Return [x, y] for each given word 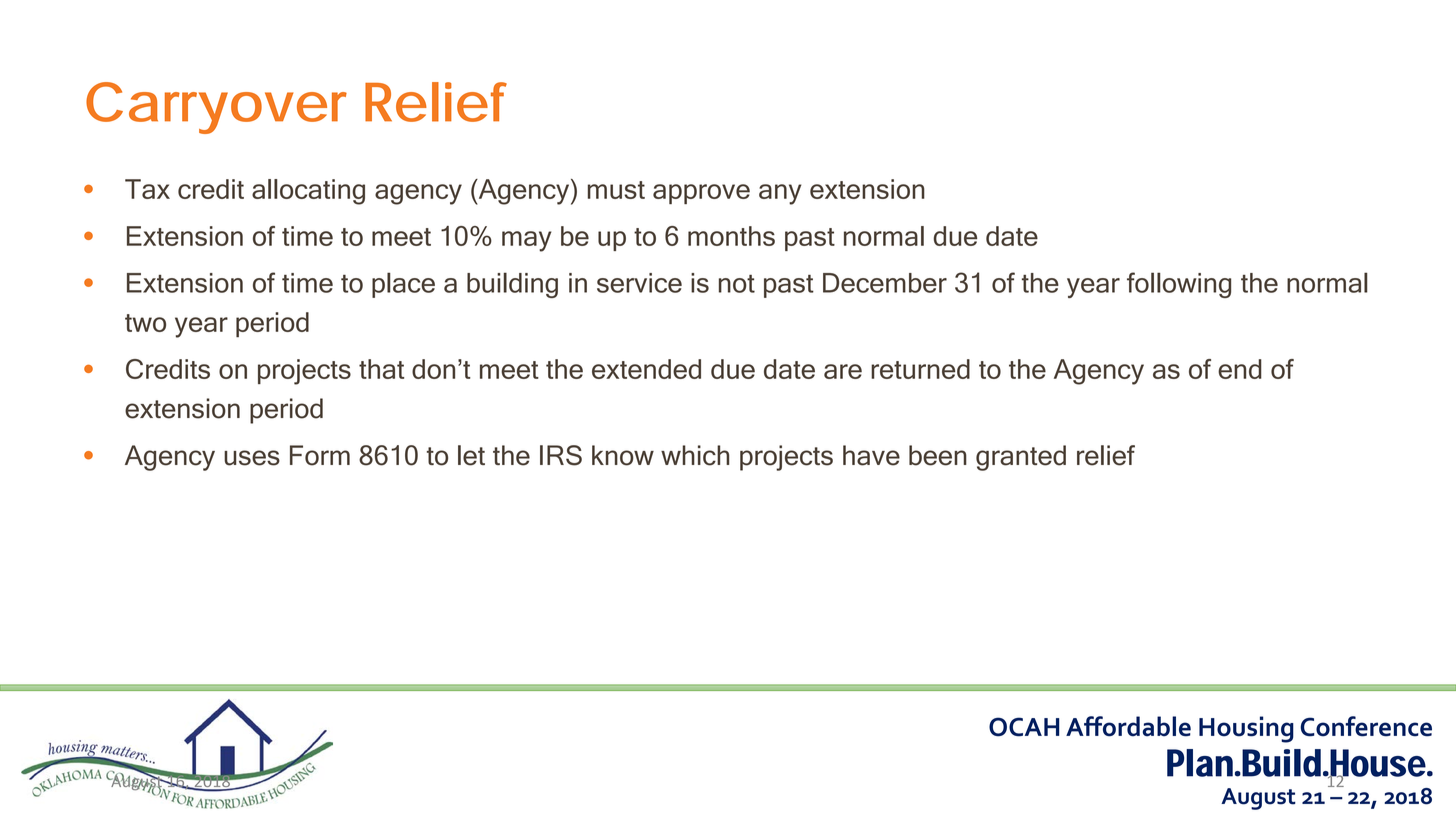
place [403, 285]
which [695, 455]
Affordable [1128, 726]
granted [1021, 458]
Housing [1246, 729]
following [1179, 285]
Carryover [216, 108]
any [780, 194]
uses [252, 458]
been [938, 455]
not [737, 284]
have [871, 455]
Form [320, 455]
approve [701, 194]
